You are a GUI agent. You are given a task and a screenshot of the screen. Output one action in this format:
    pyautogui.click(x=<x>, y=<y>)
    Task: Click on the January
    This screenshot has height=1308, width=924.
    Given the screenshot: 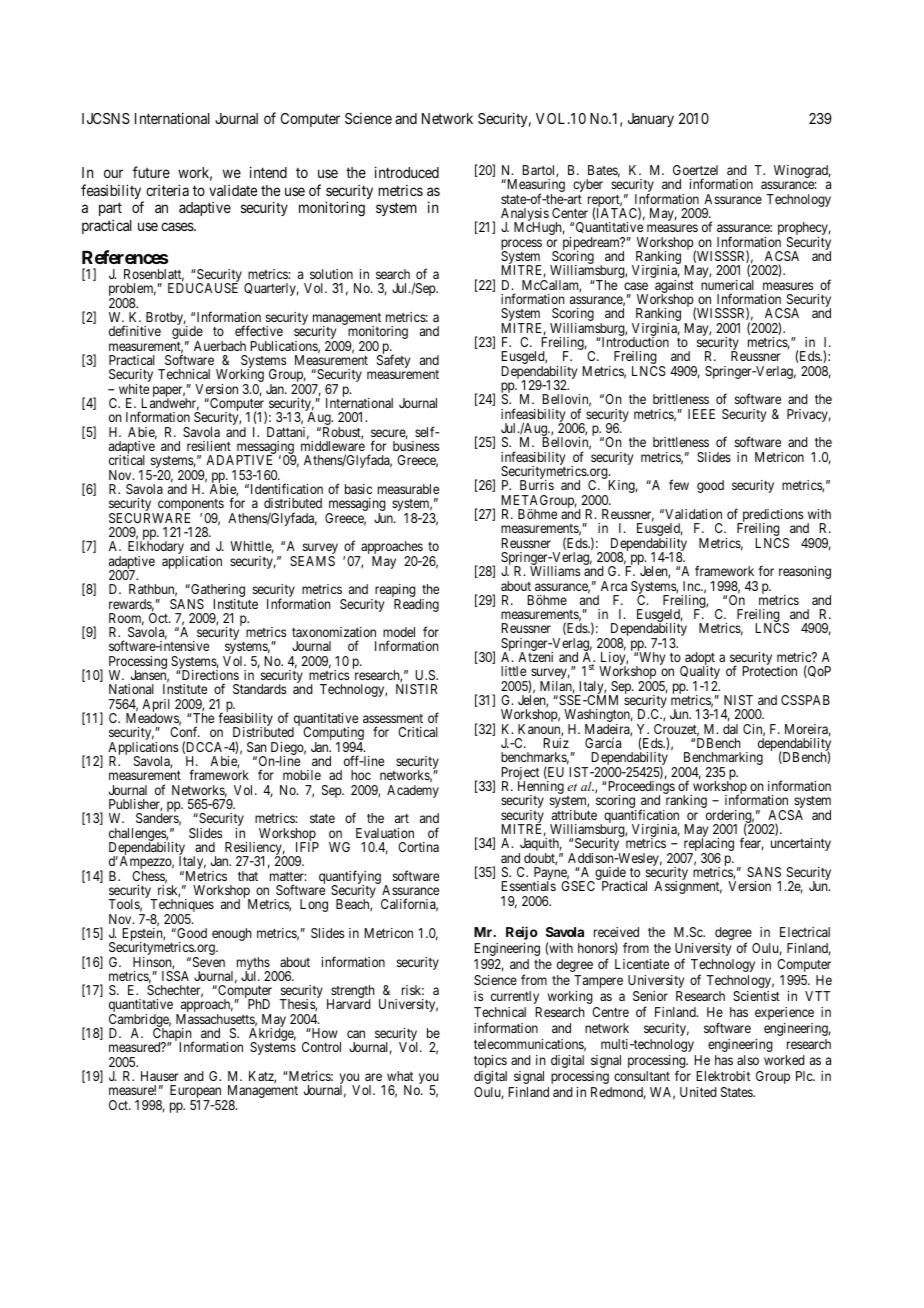 What is the action you would take?
    pyautogui.click(x=651, y=120)
